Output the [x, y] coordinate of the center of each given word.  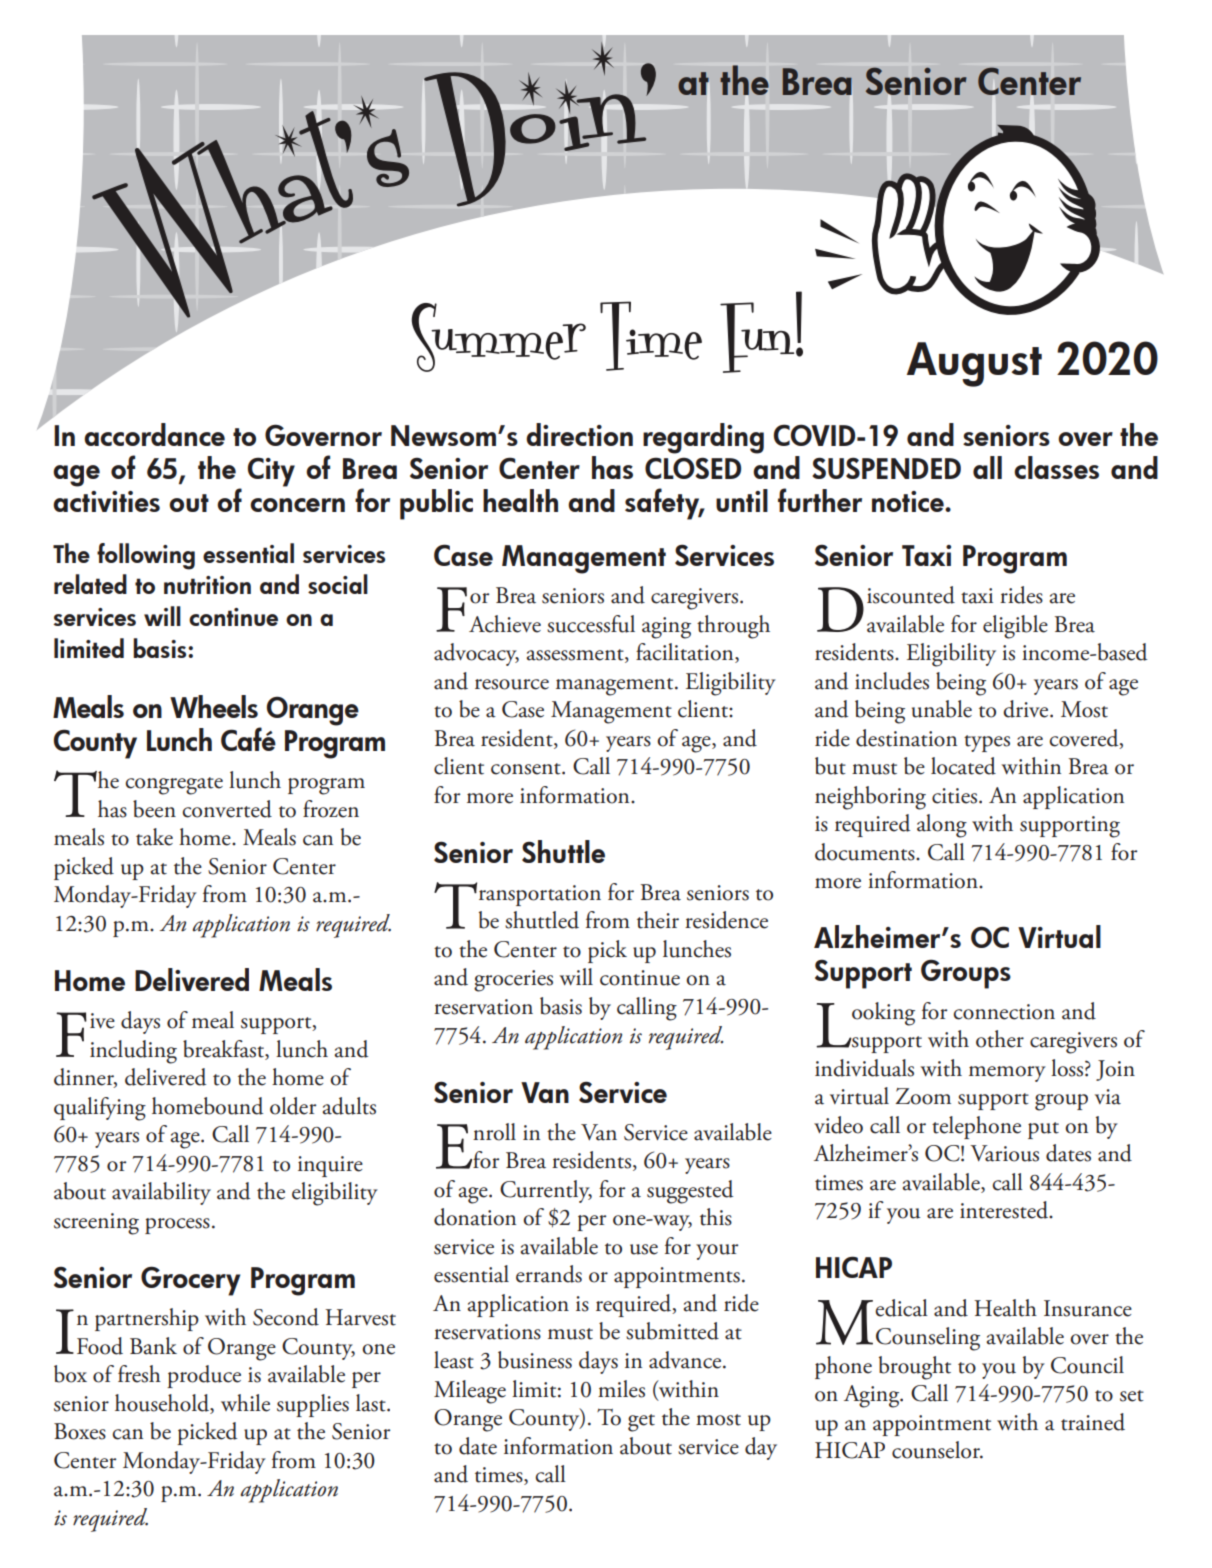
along [942, 826]
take [154, 837]
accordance [154, 434]
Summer [499, 337]
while [245, 1403]
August [974, 364]
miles [621, 1389]
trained [1093, 1422]
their [658, 920]
